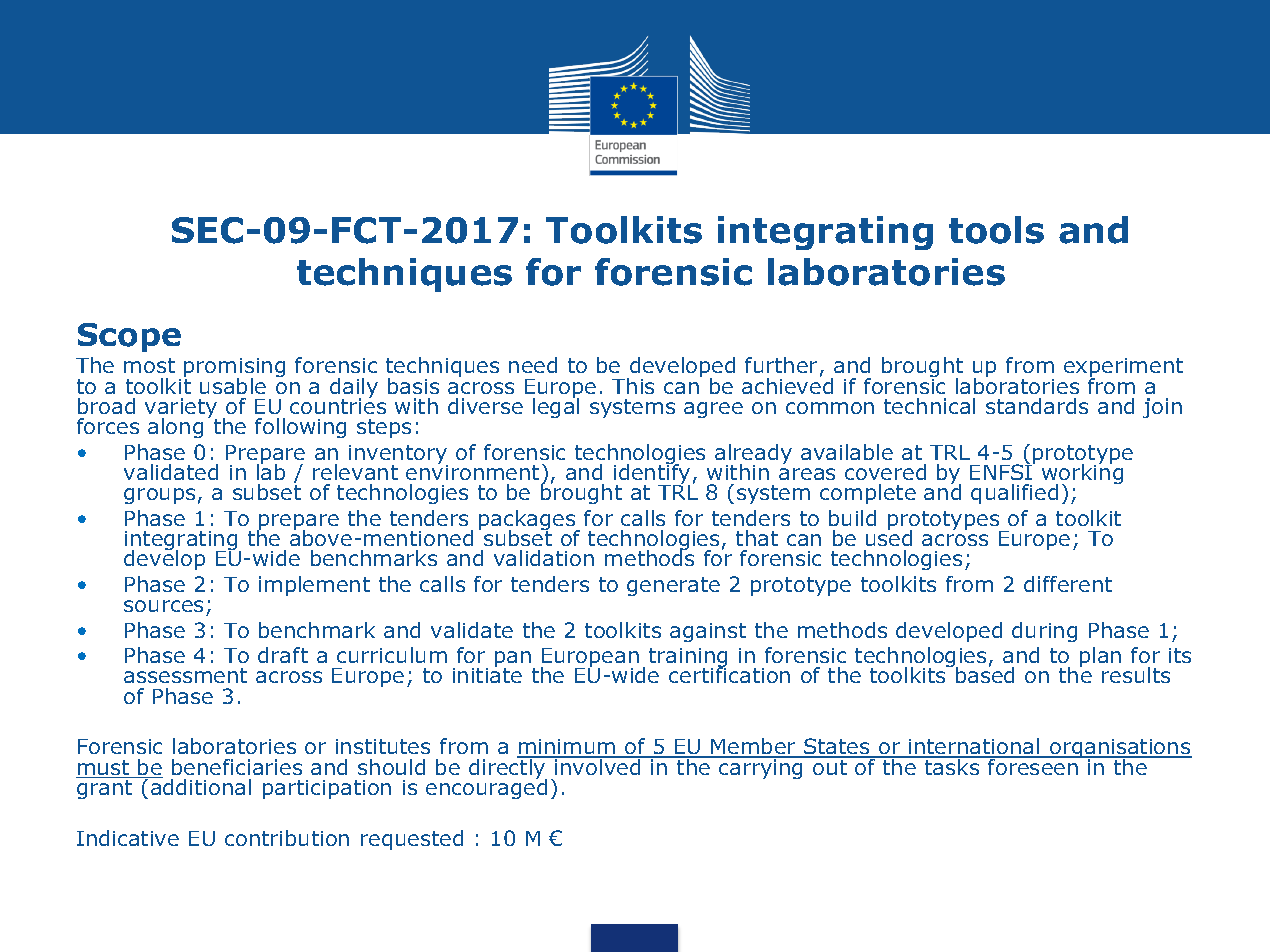  Describe the element at coordinates (159, 496) in the screenshot. I see `groups` at that location.
